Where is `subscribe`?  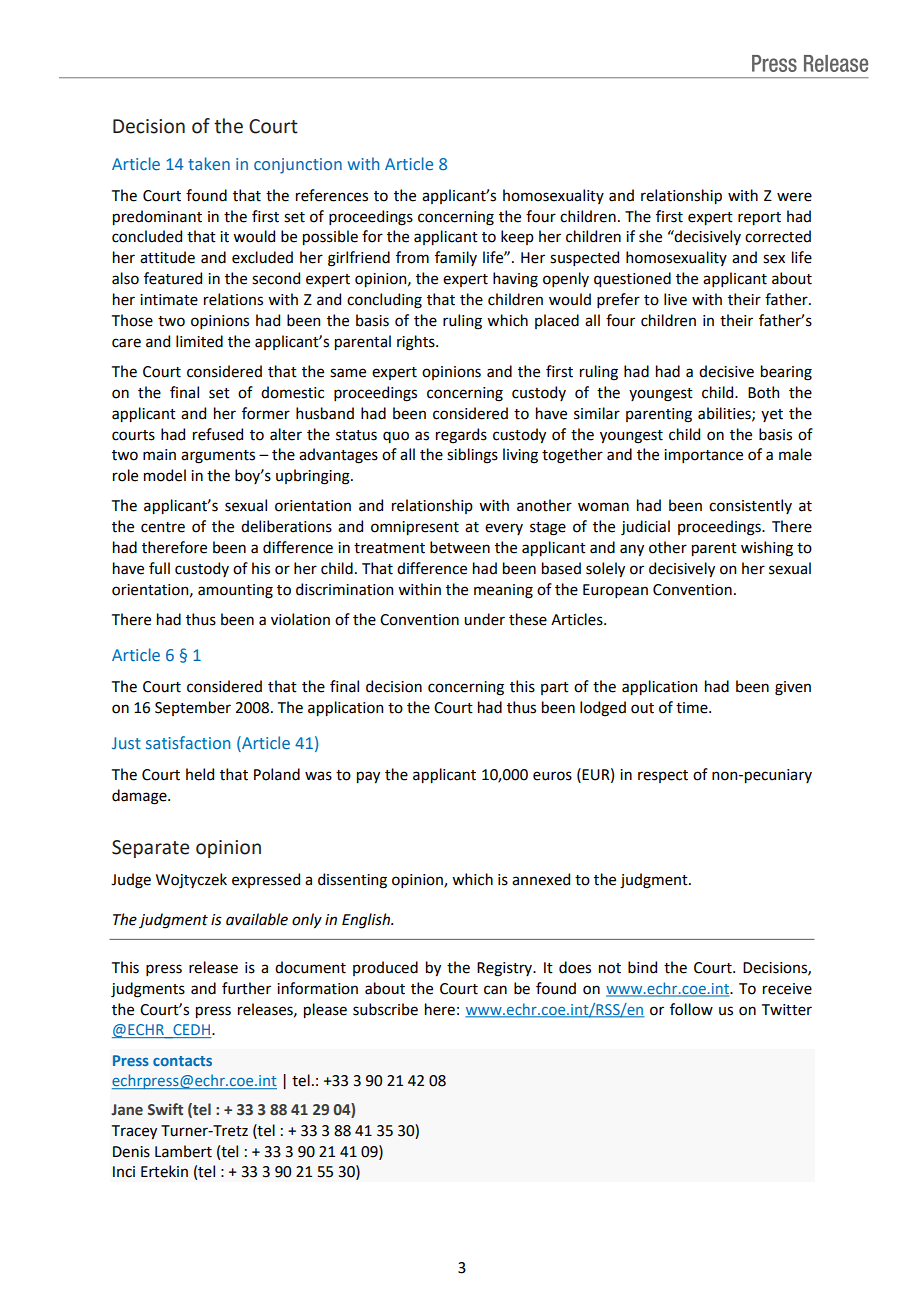
subscribe is located at coordinates (385, 1009).
